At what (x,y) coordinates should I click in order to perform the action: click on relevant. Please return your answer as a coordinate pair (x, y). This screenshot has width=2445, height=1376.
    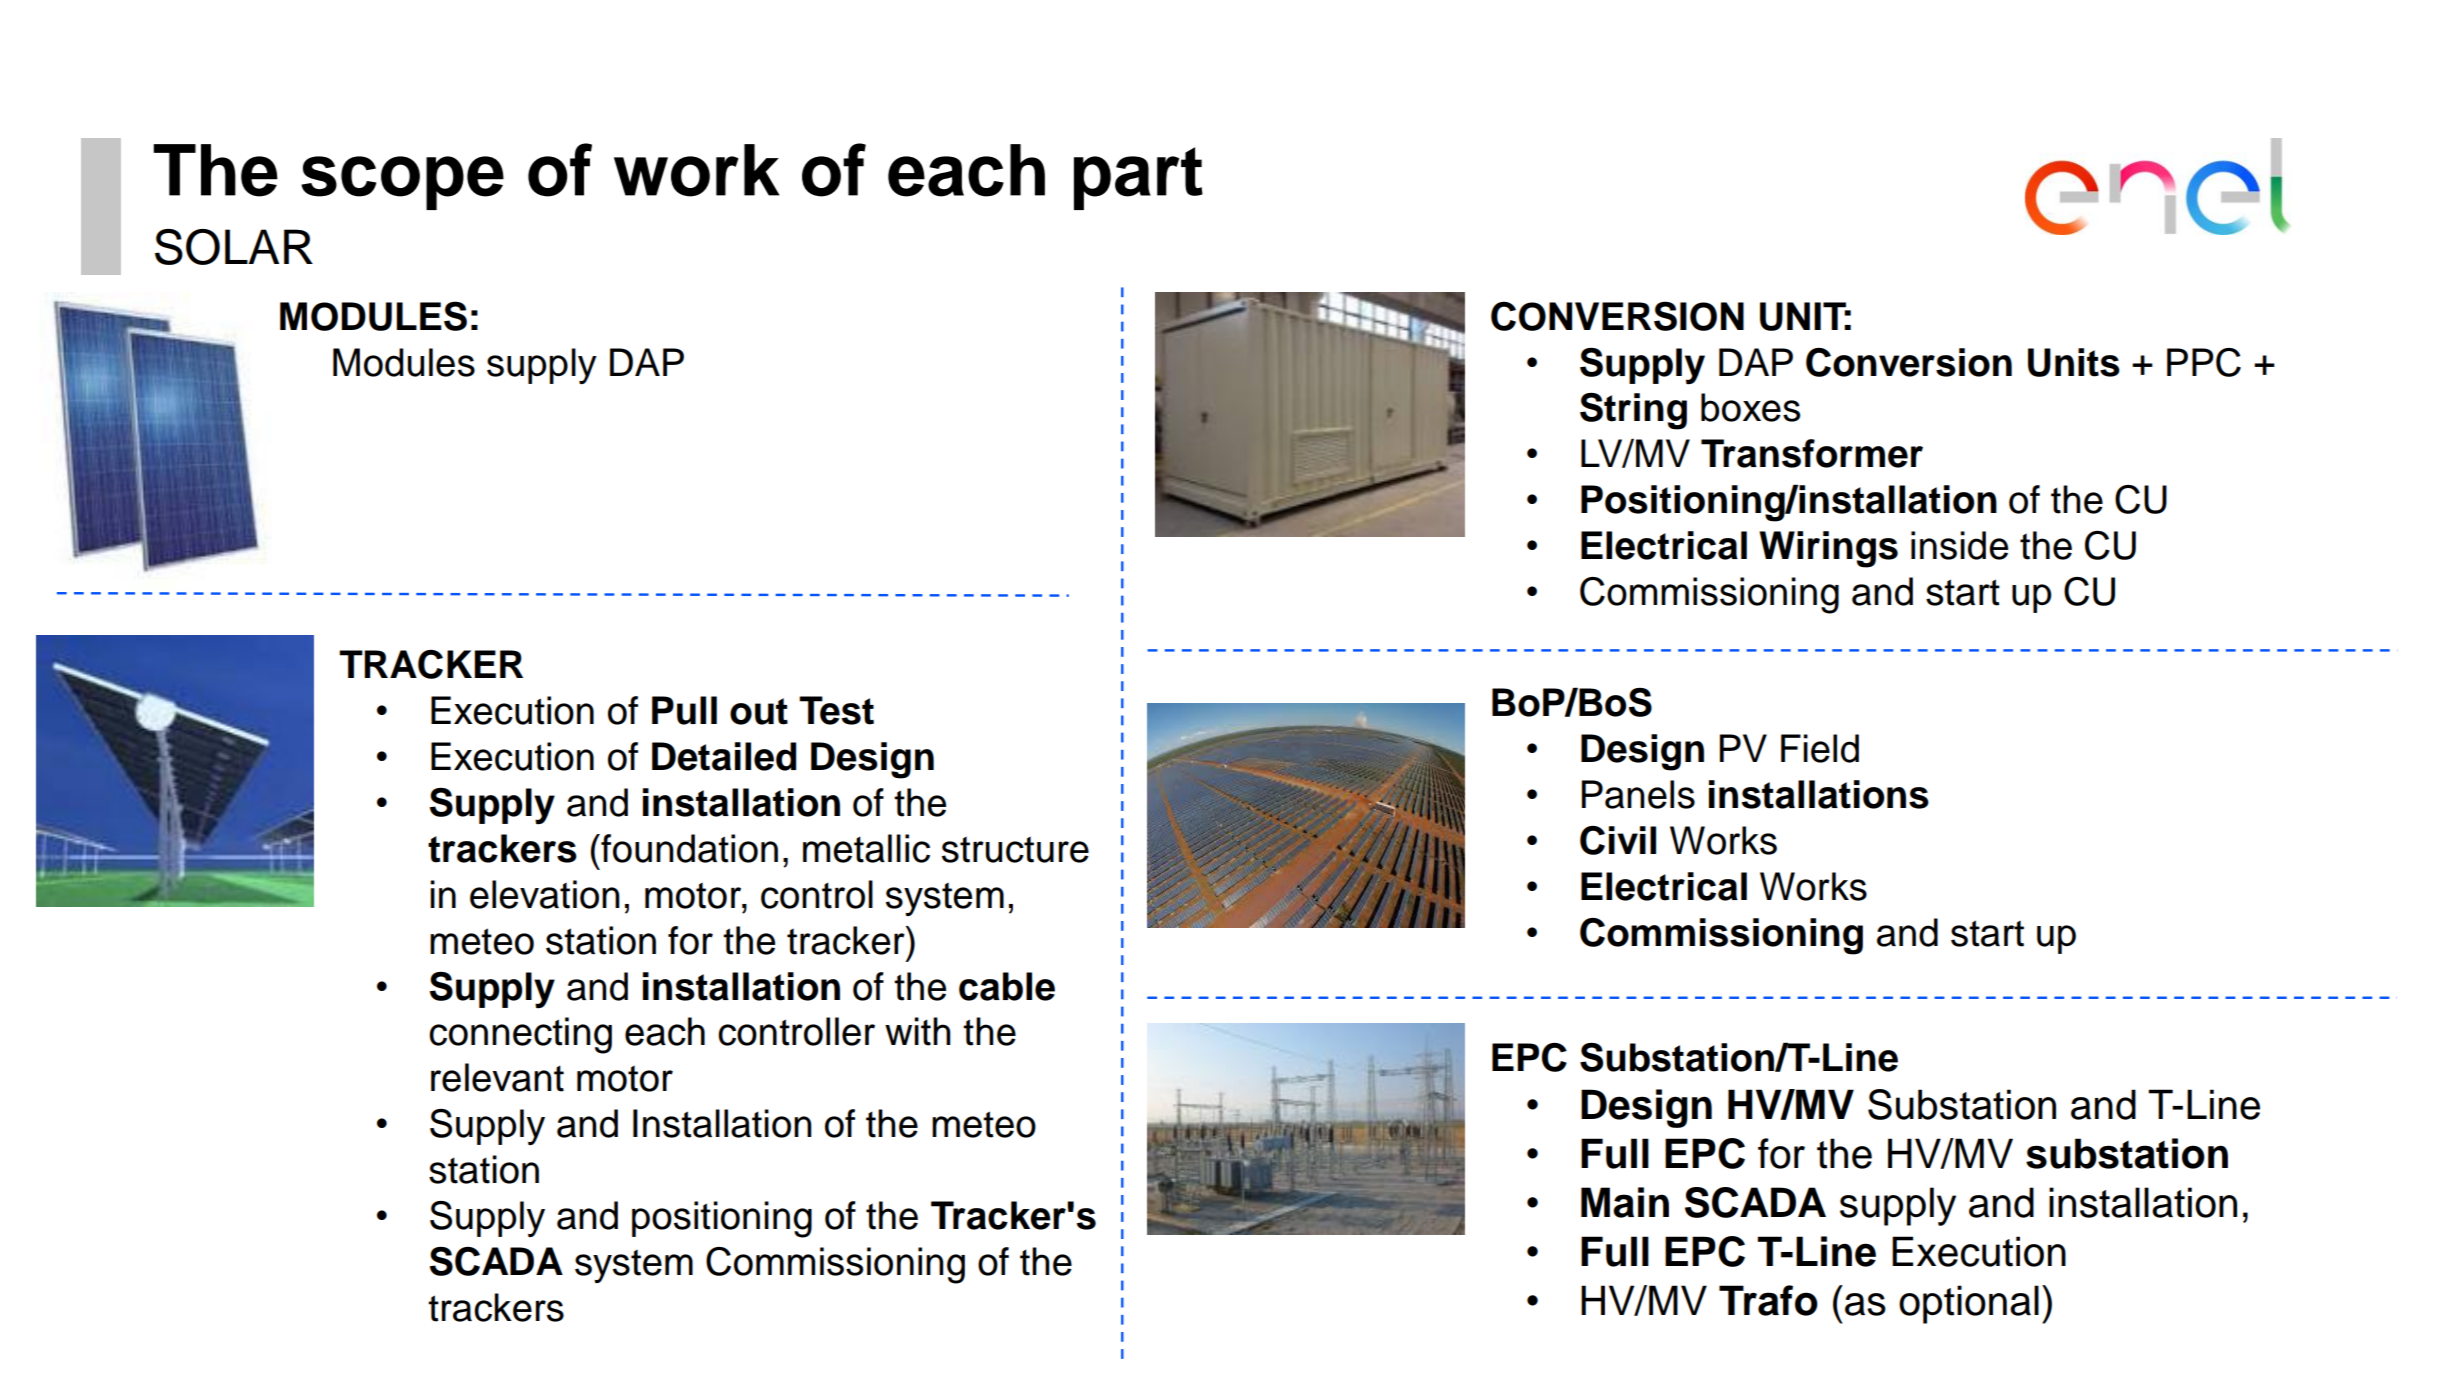
    Looking at the image, I should click on (497, 1077).
